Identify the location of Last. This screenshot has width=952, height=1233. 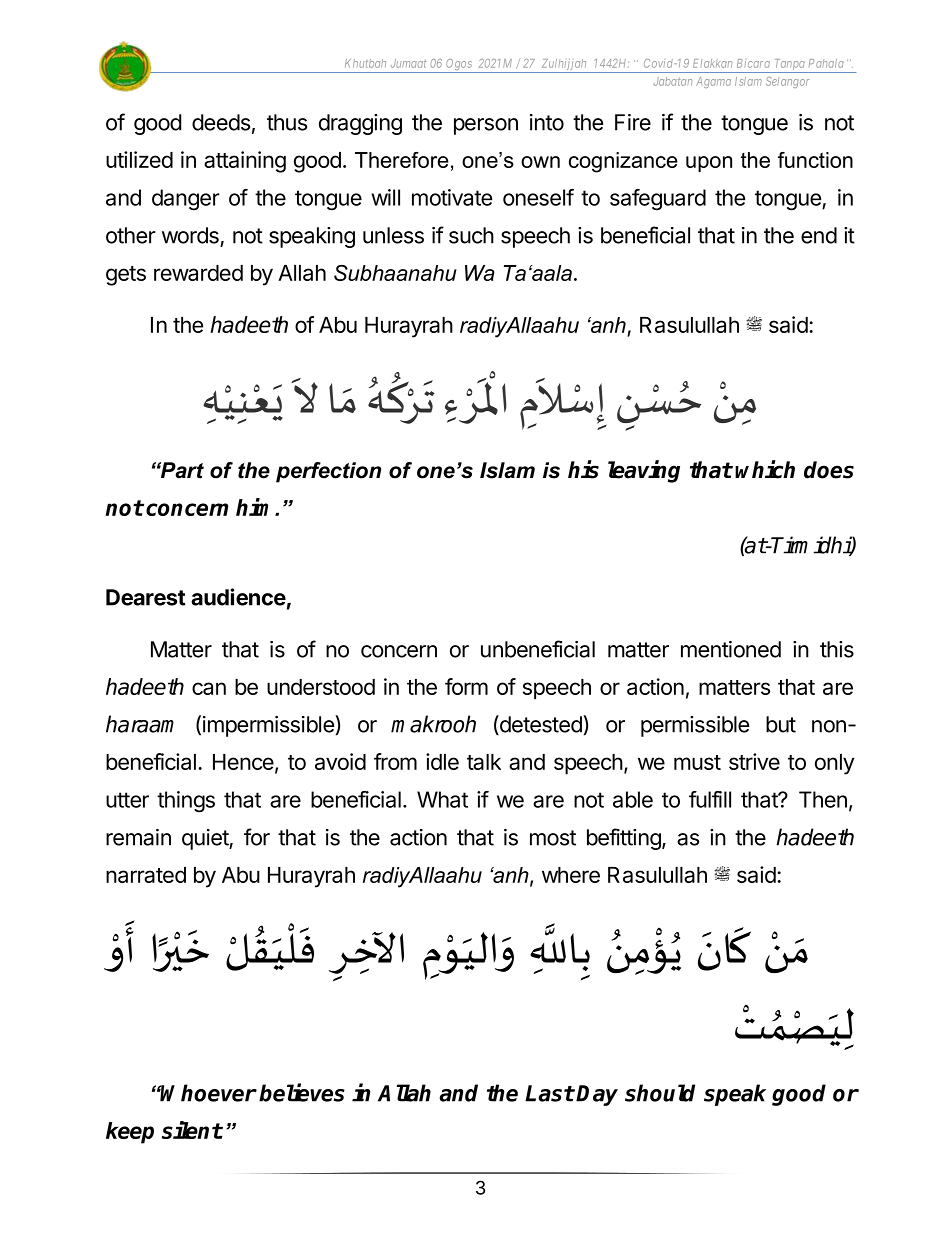
(549, 1093).
